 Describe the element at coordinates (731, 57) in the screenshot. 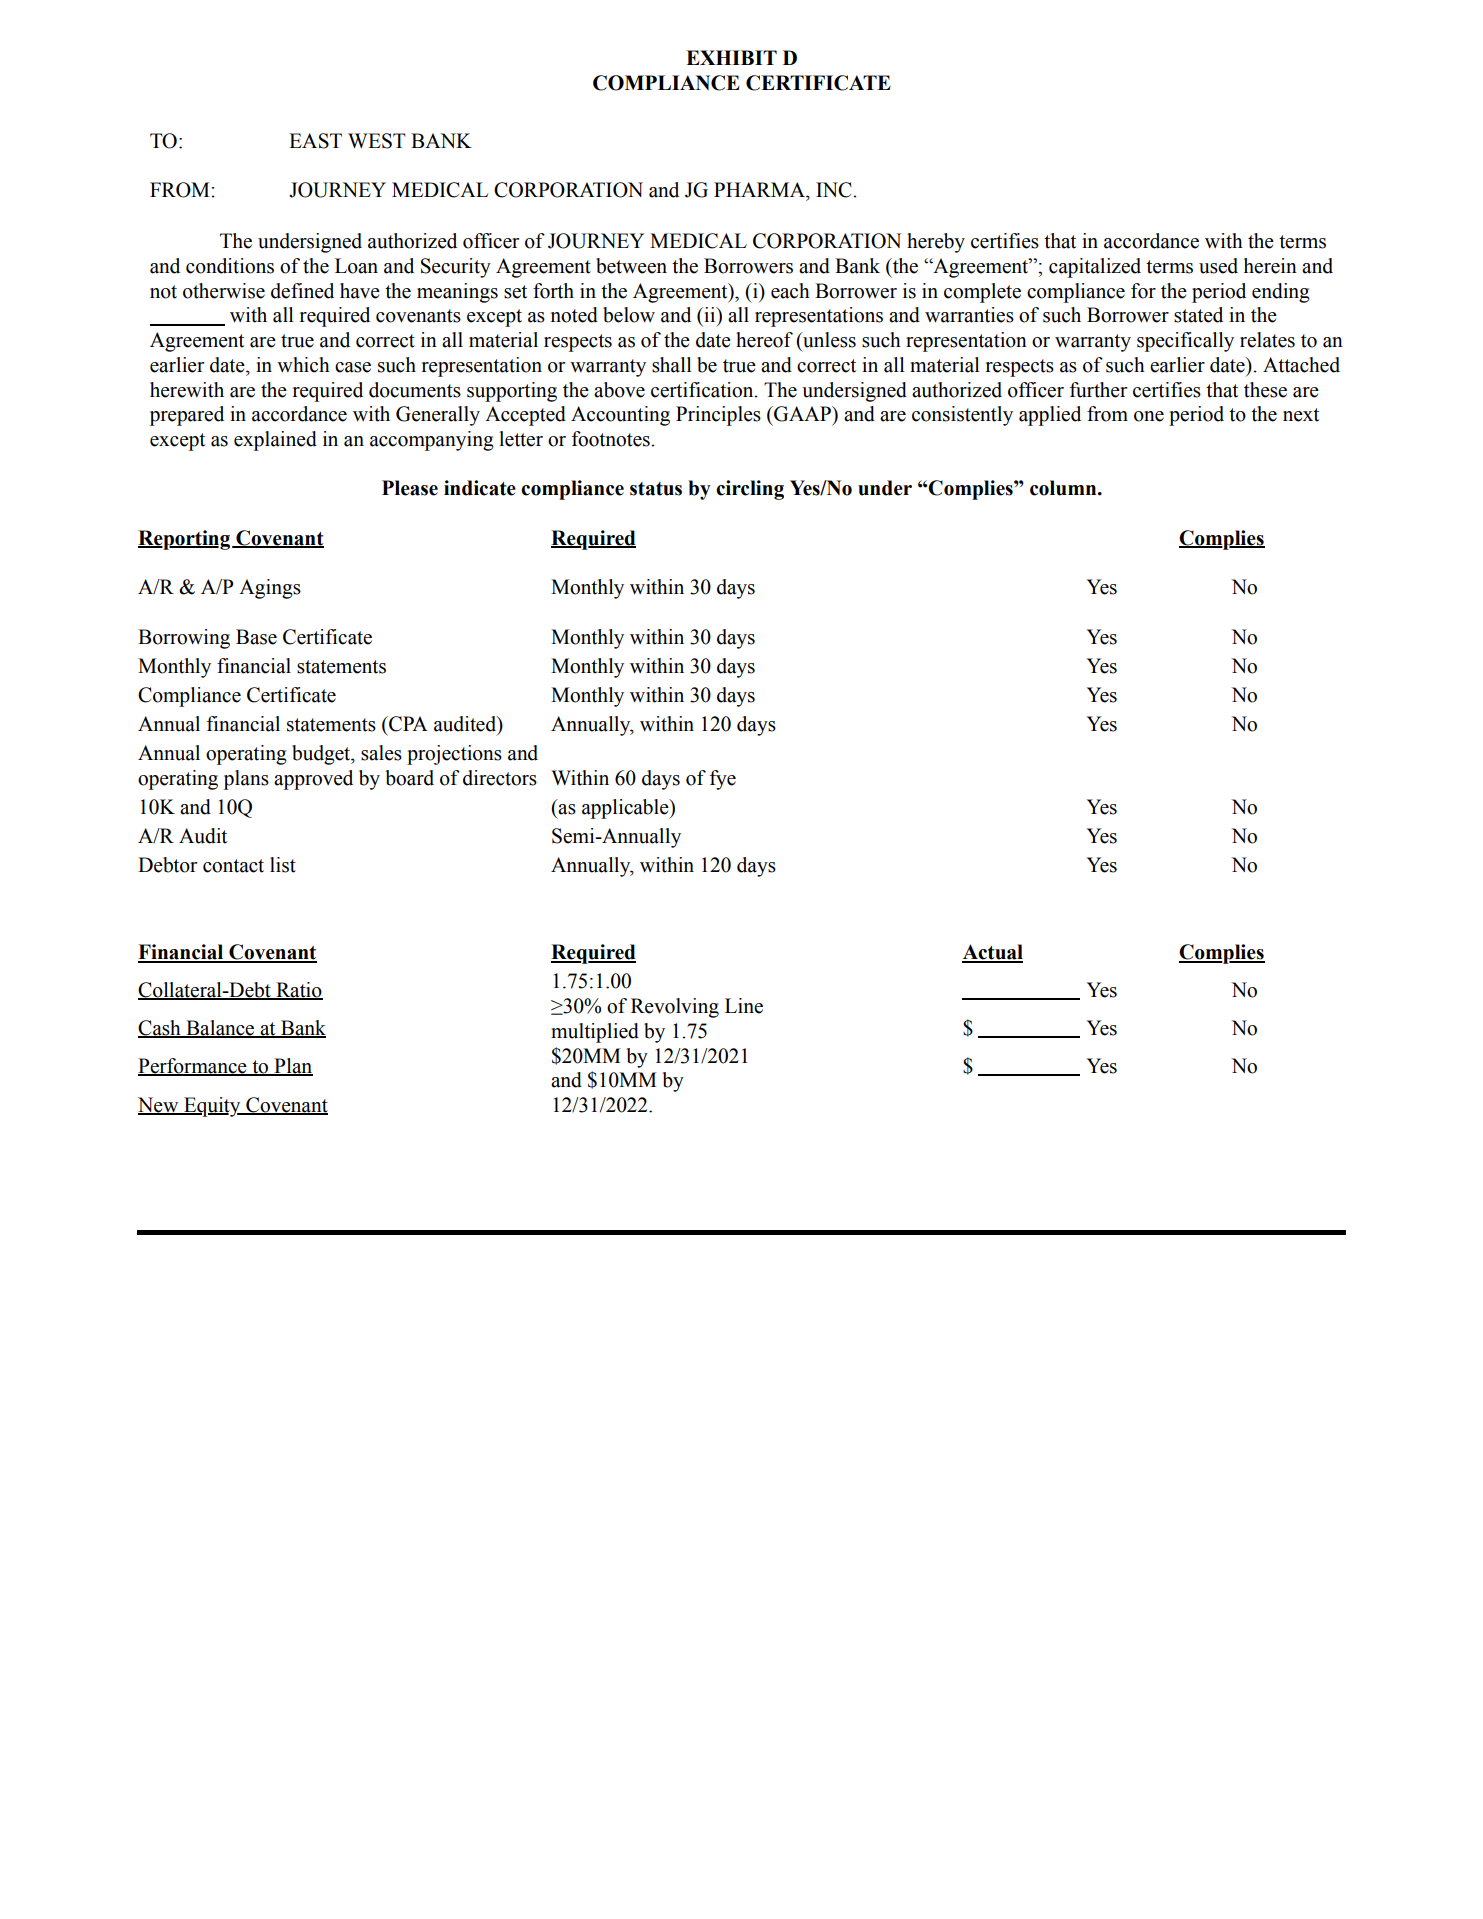

I see `EXHIBIT` at that location.
